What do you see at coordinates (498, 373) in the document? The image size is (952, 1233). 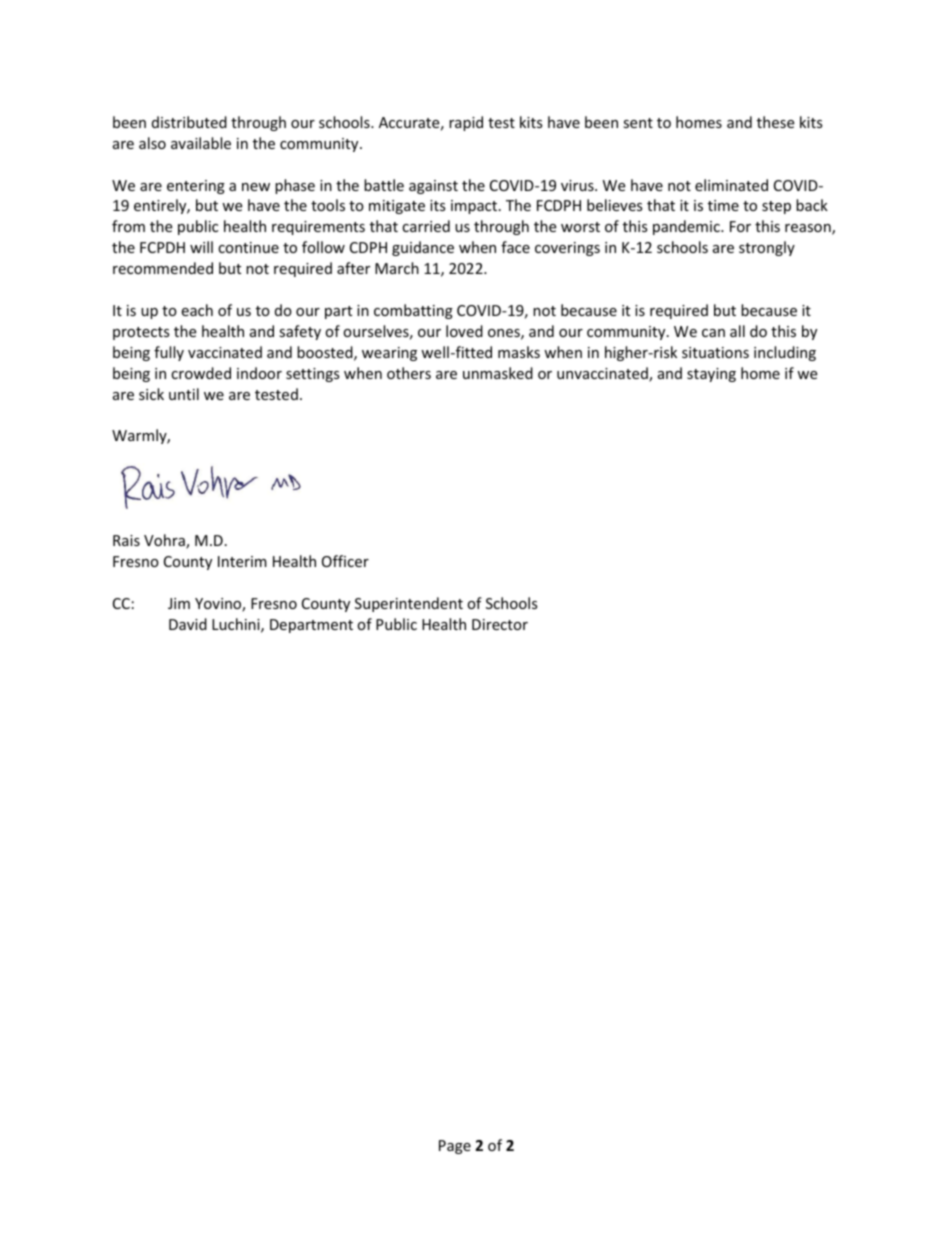 I see `unmasked` at bounding box center [498, 373].
